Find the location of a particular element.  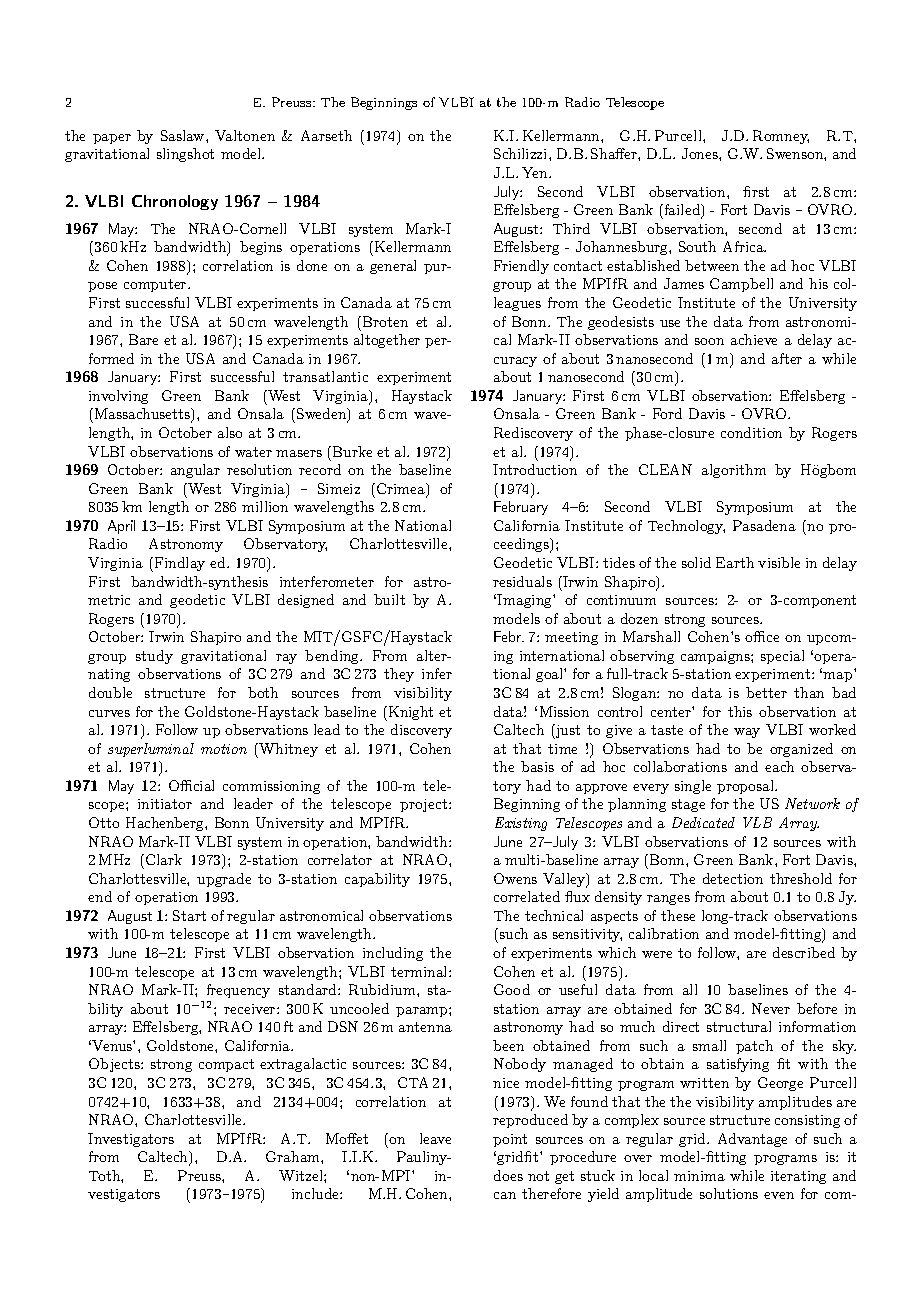

Yen is located at coordinates (536, 172).
